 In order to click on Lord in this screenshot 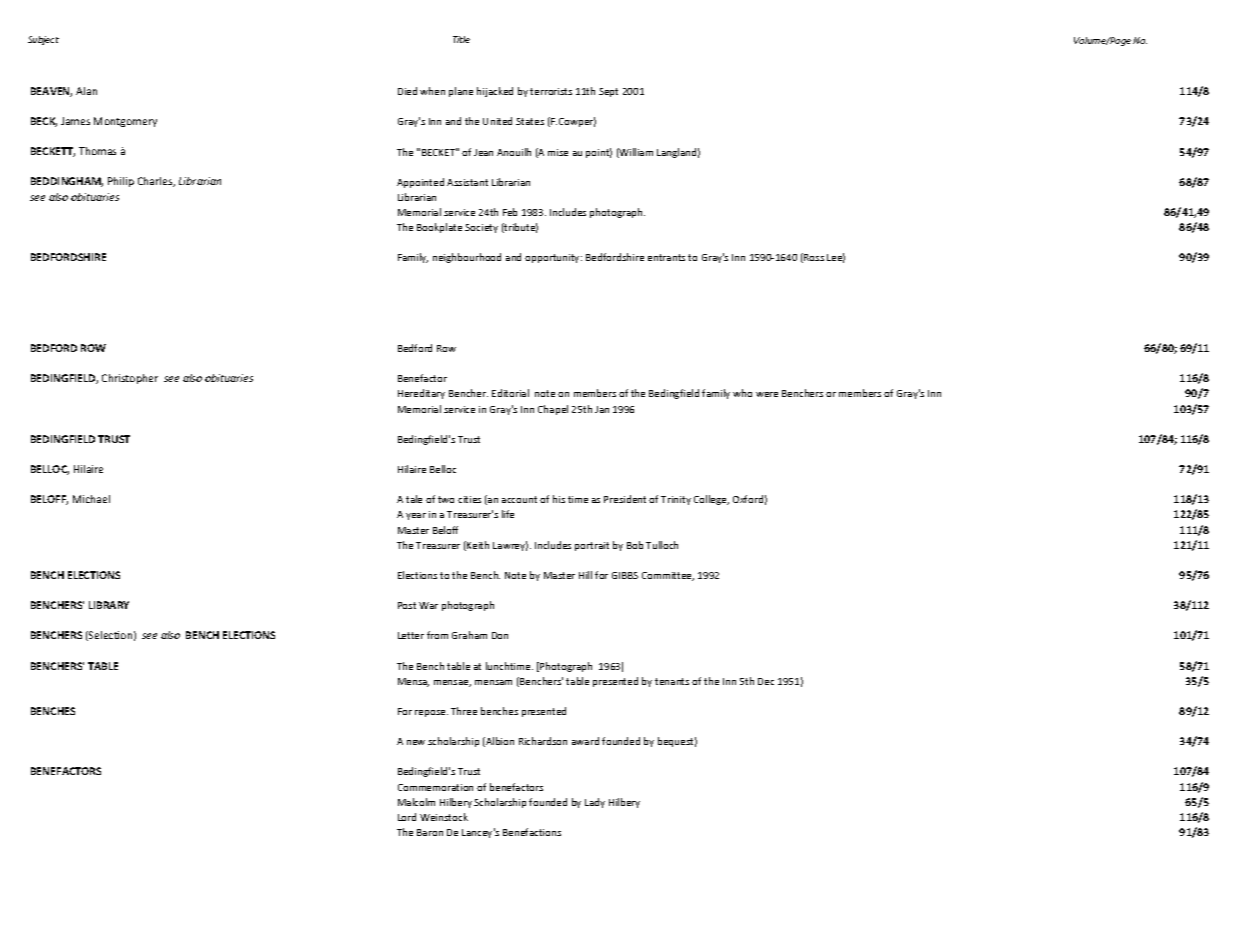, I will do `click(407, 817)`.
